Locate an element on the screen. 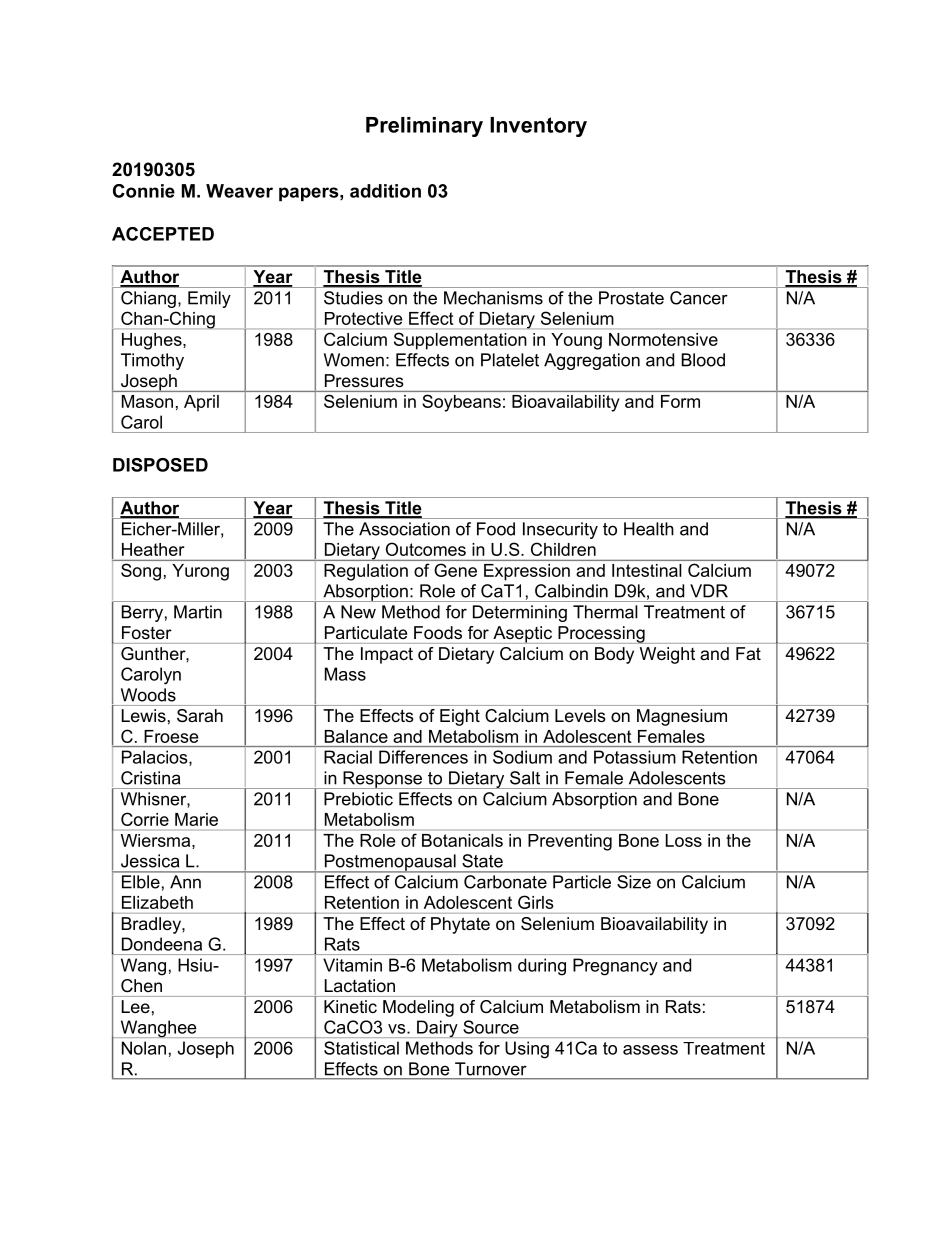  Inventory is located at coordinates (538, 127).
